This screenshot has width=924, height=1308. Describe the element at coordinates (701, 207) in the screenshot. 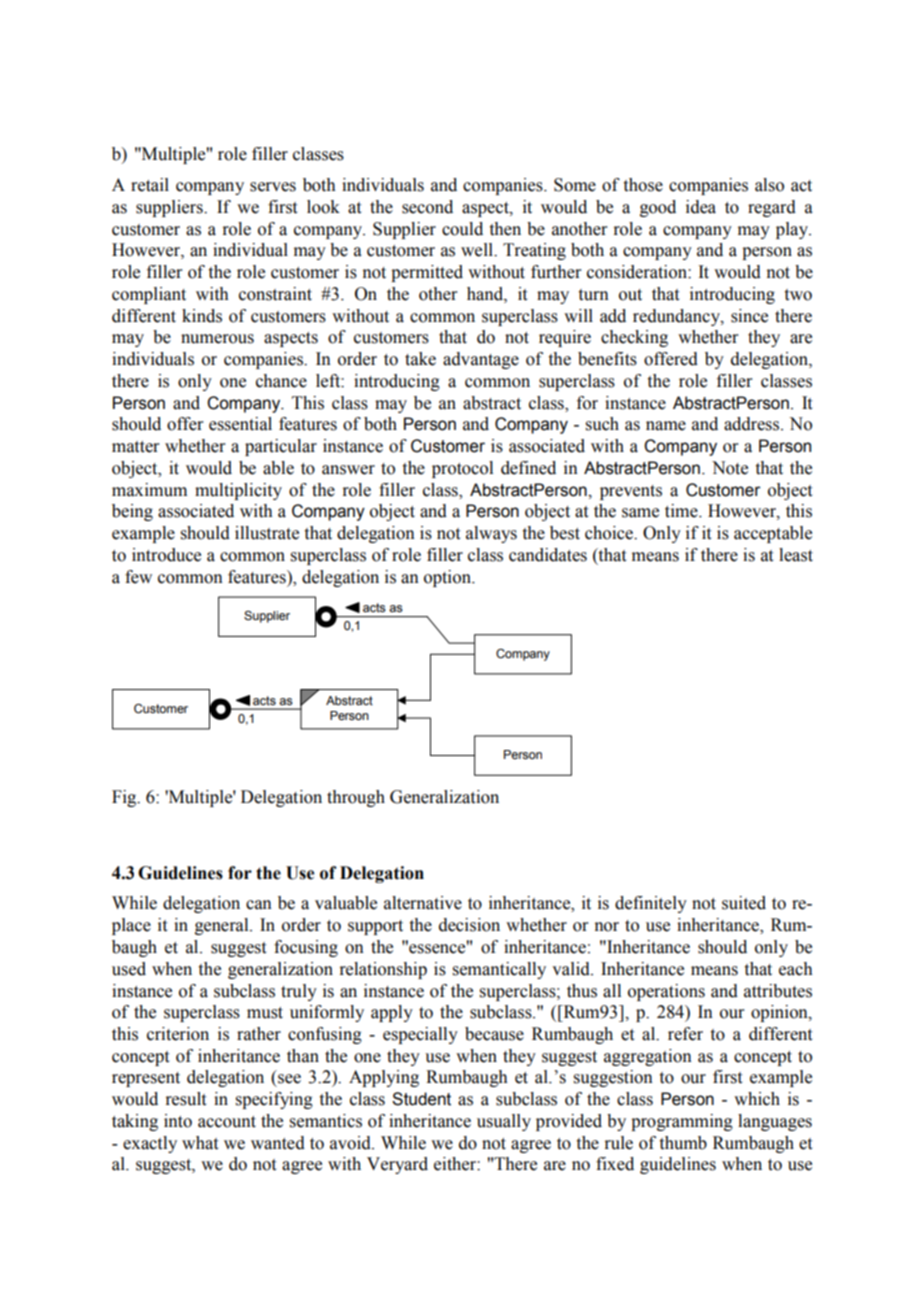

I see `idea` at that location.
